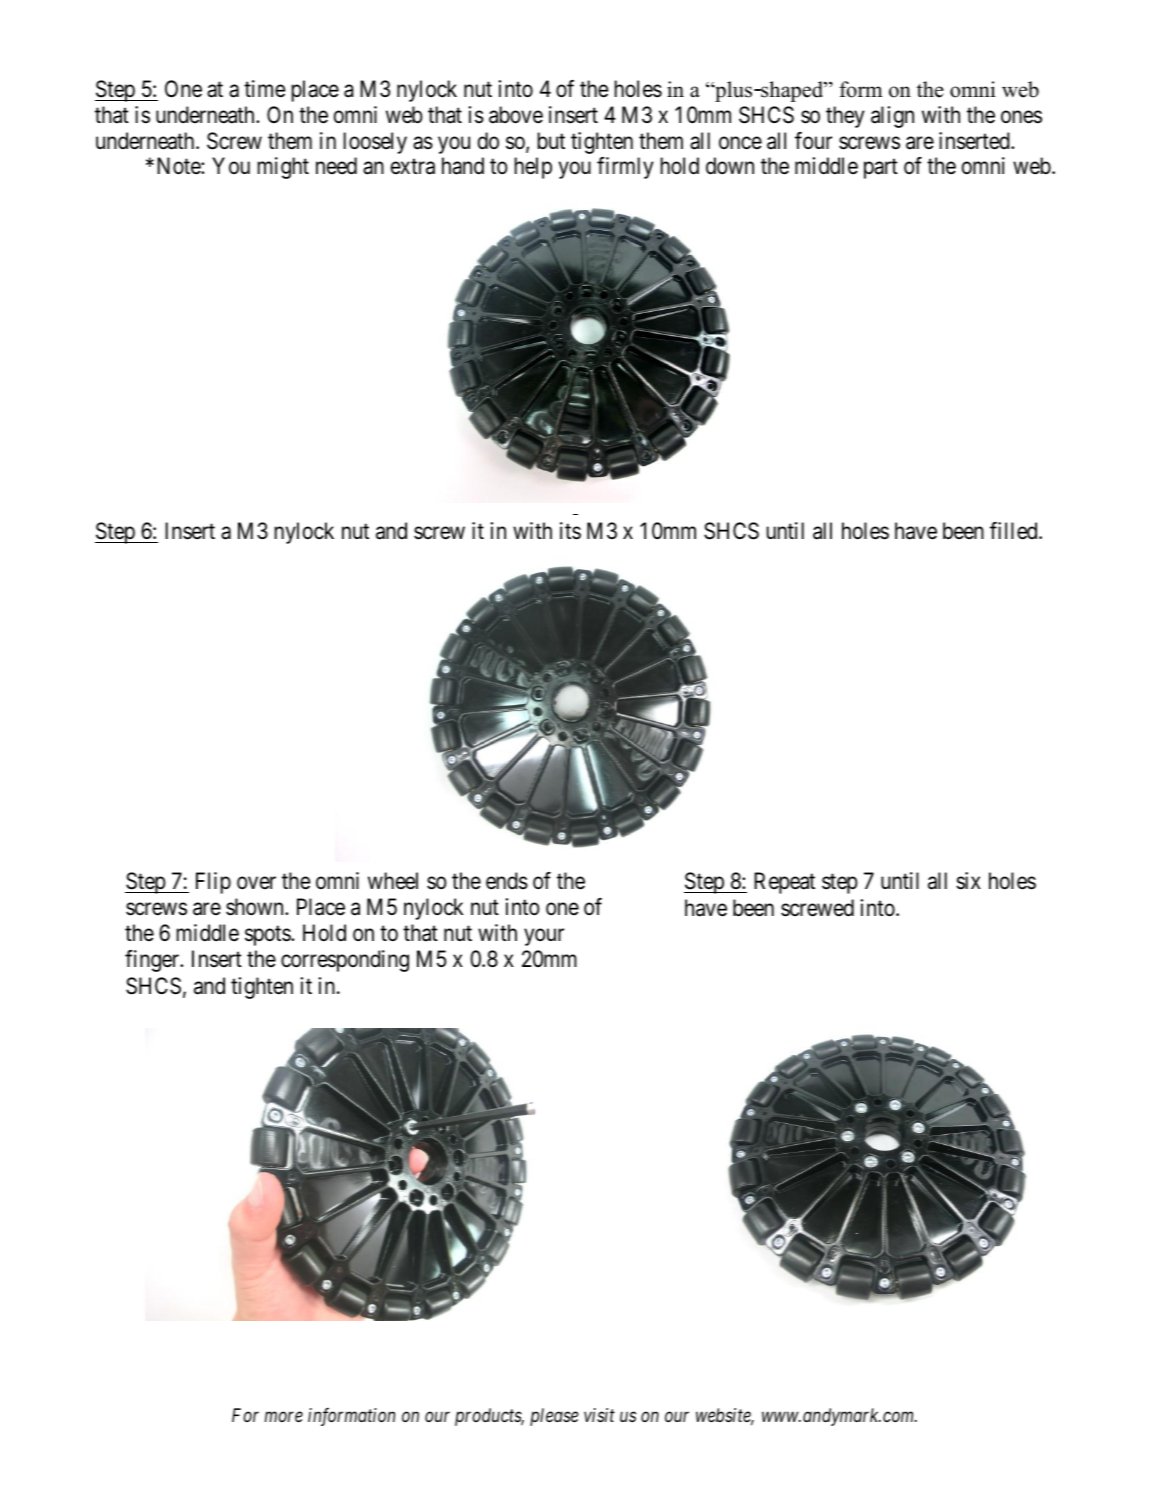 Image resolution: width=1151 pixels, height=1490 pixels. What do you see at coordinates (892, 117) in the screenshot?
I see `align` at bounding box center [892, 117].
